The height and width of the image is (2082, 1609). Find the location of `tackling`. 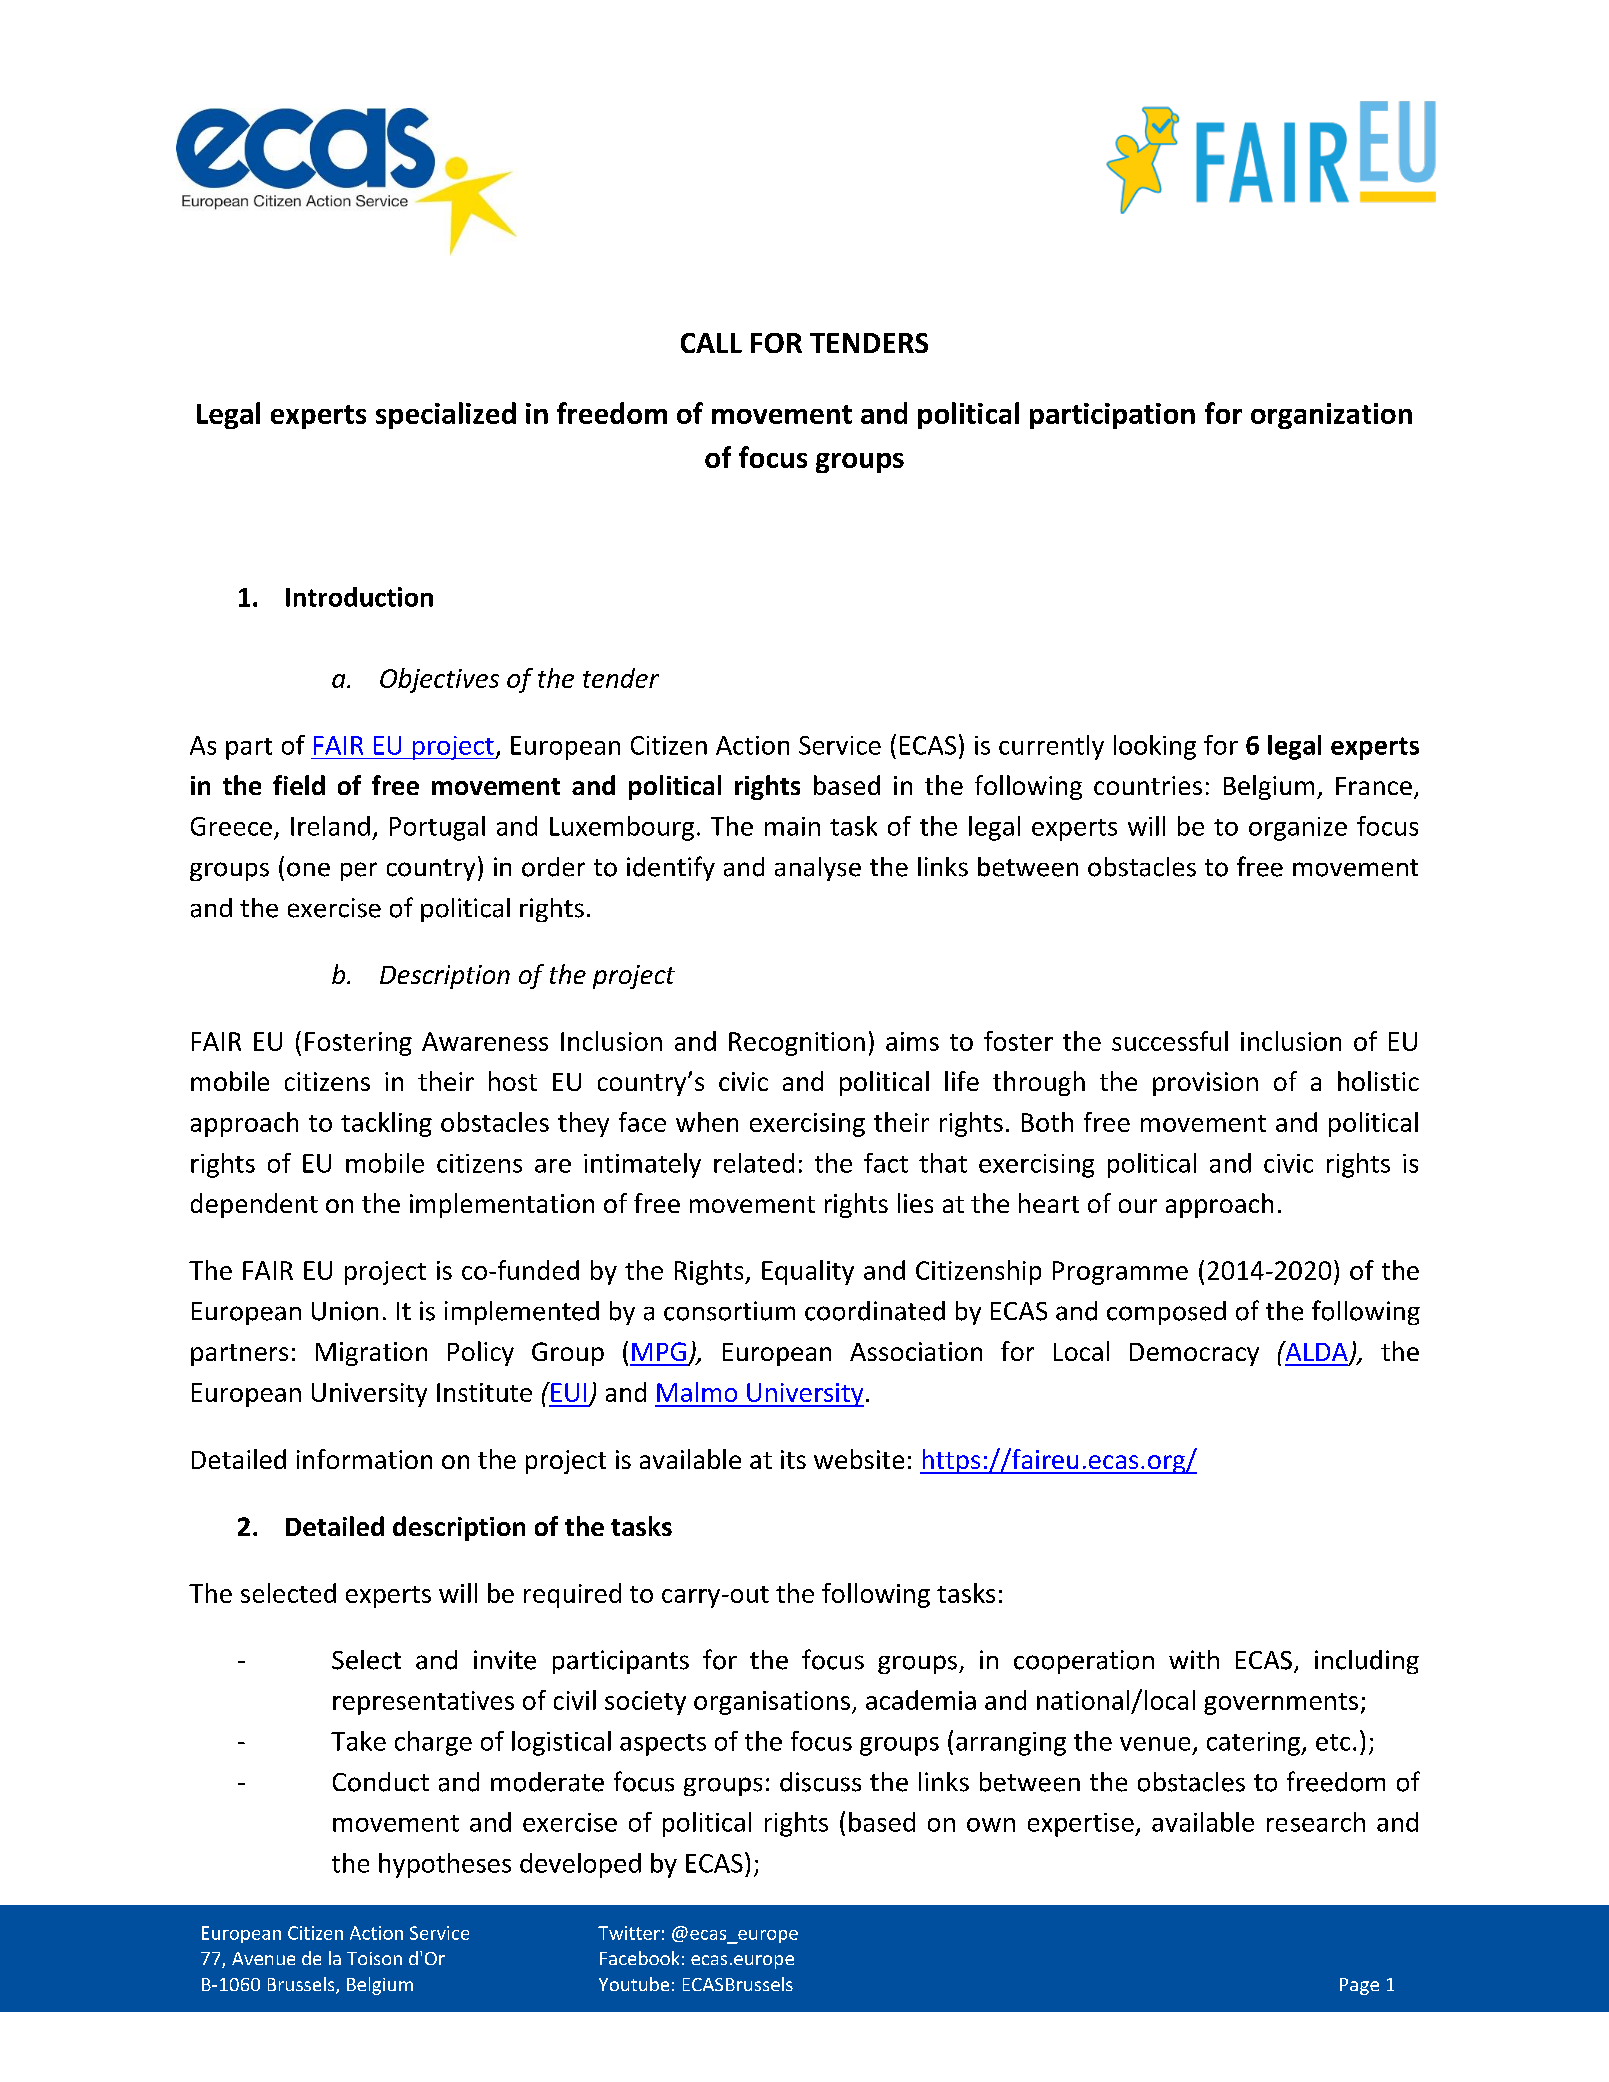

tackling is located at coordinates (386, 1124).
